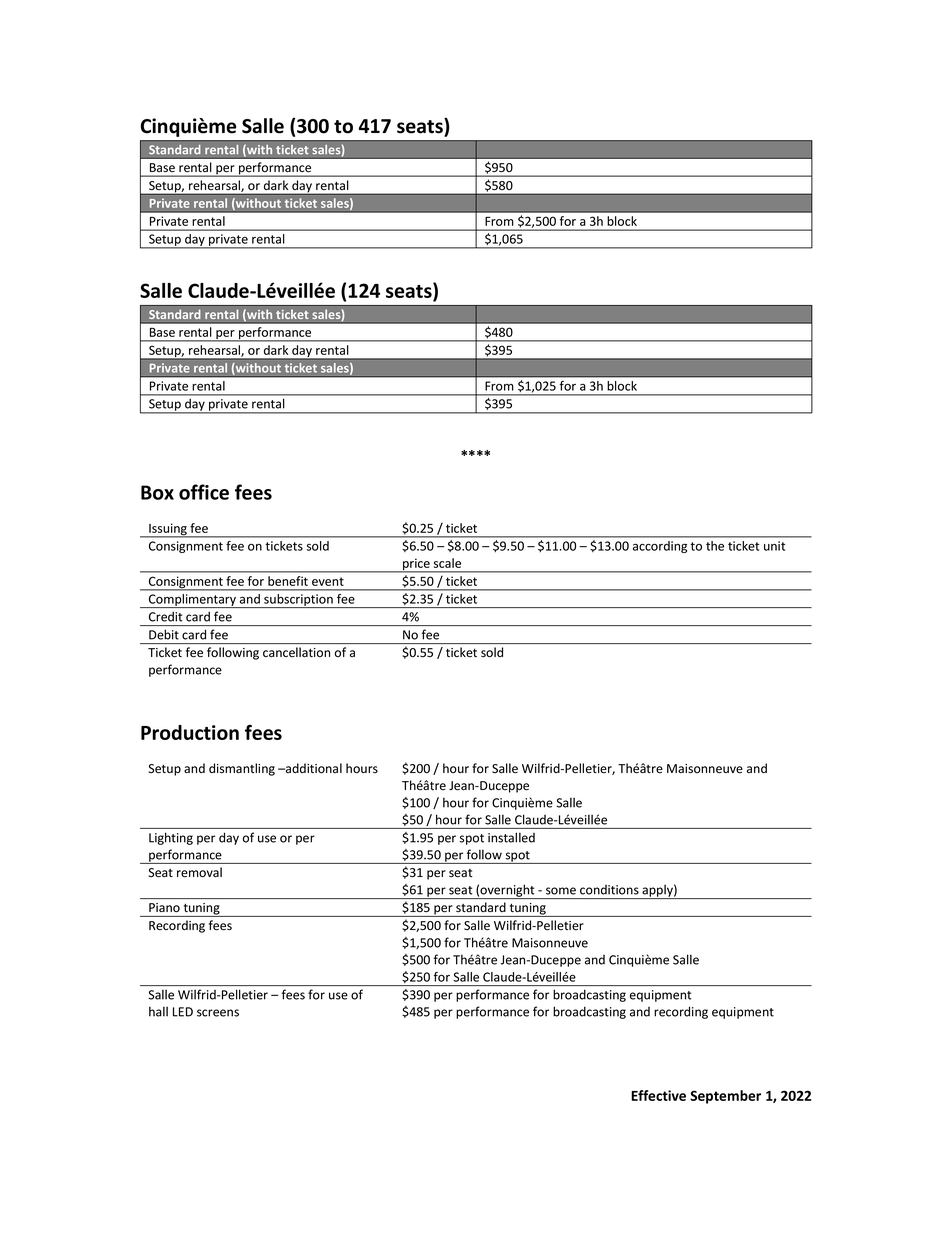 This screenshot has height=1233, width=952. I want to click on the, so click(715, 546).
